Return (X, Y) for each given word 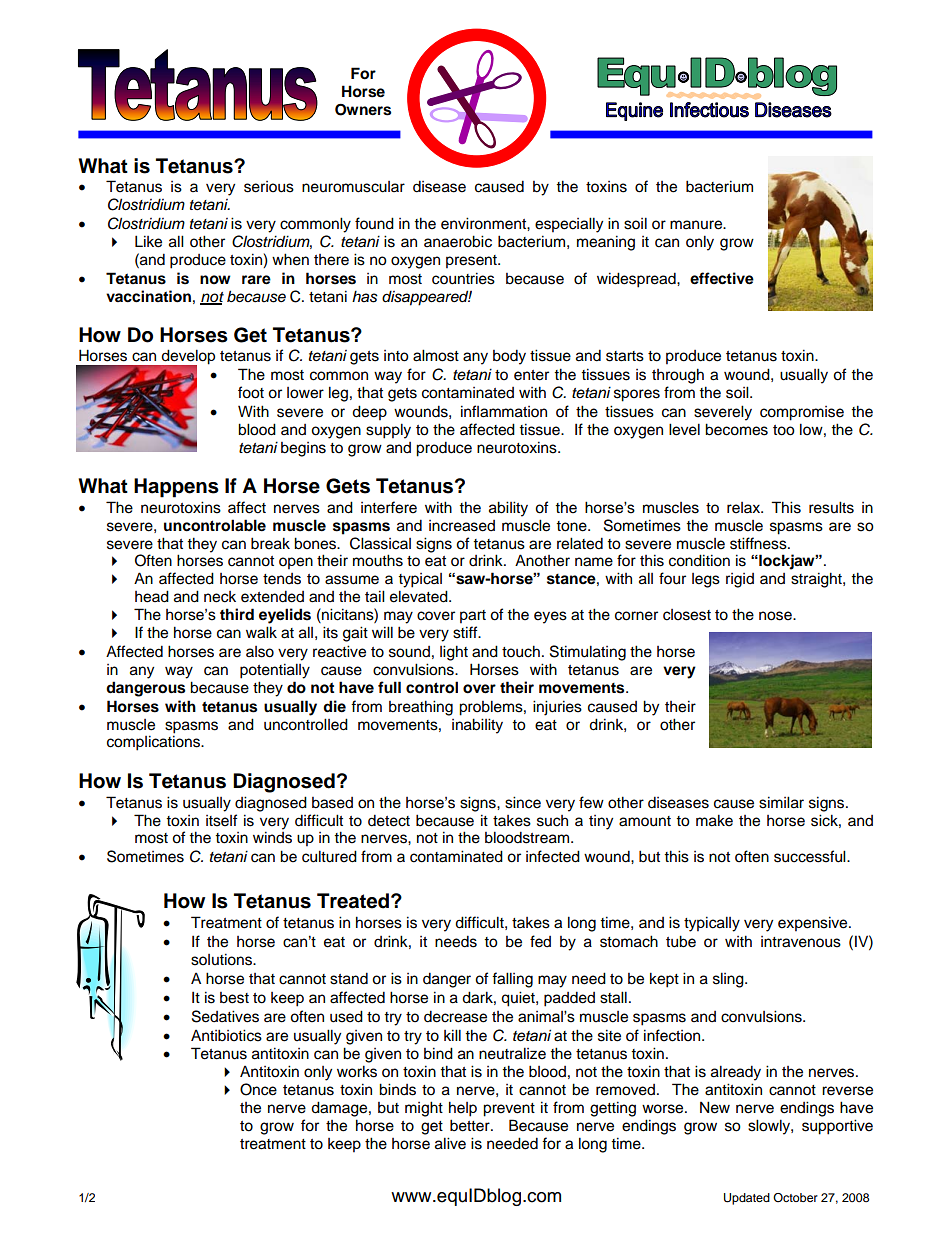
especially (569, 225)
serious (269, 187)
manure (697, 225)
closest (687, 615)
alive (450, 1143)
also (260, 652)
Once (258, 1089)
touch (521, 651)
